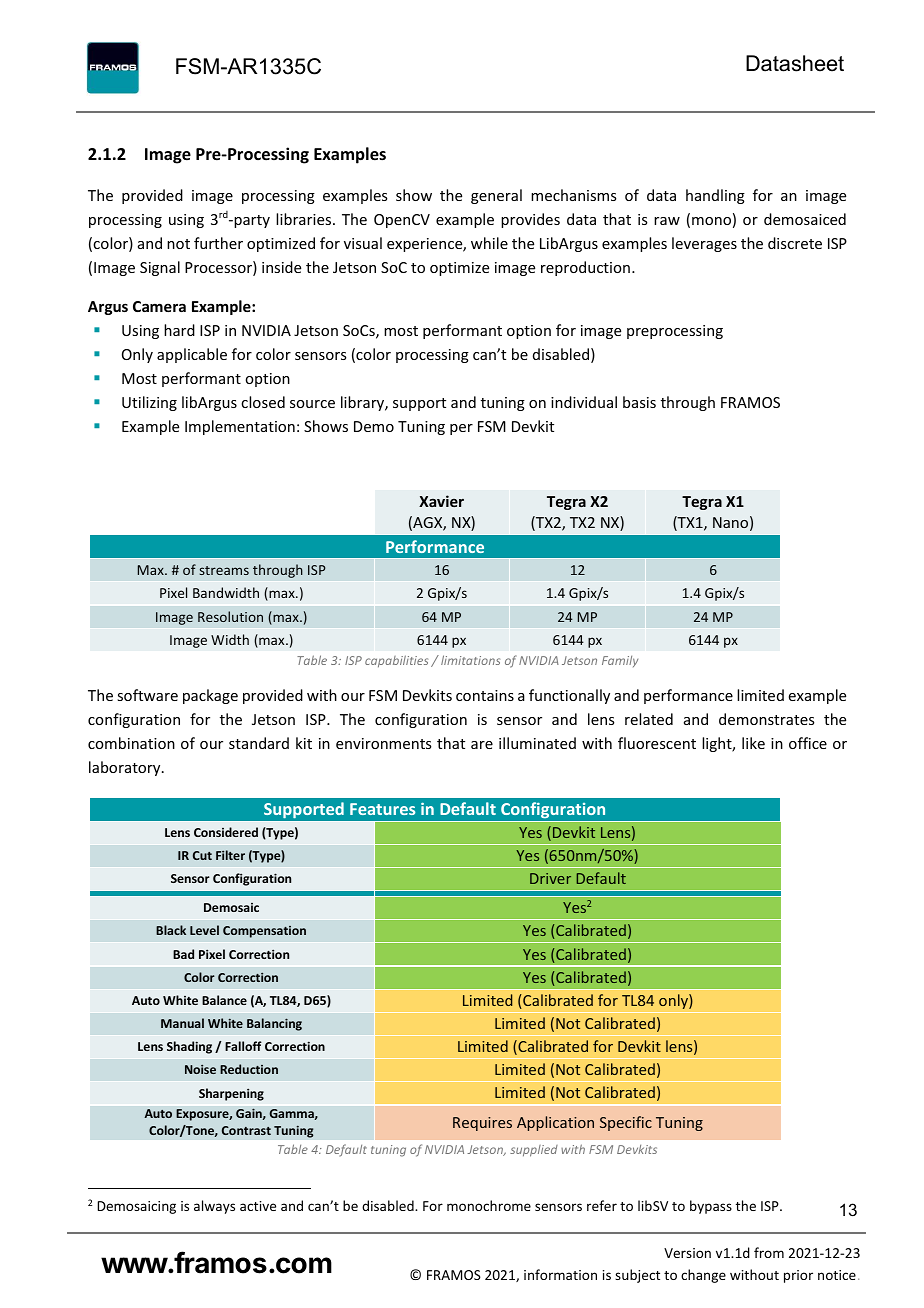  I want to click on always, so click(214, 1207).
